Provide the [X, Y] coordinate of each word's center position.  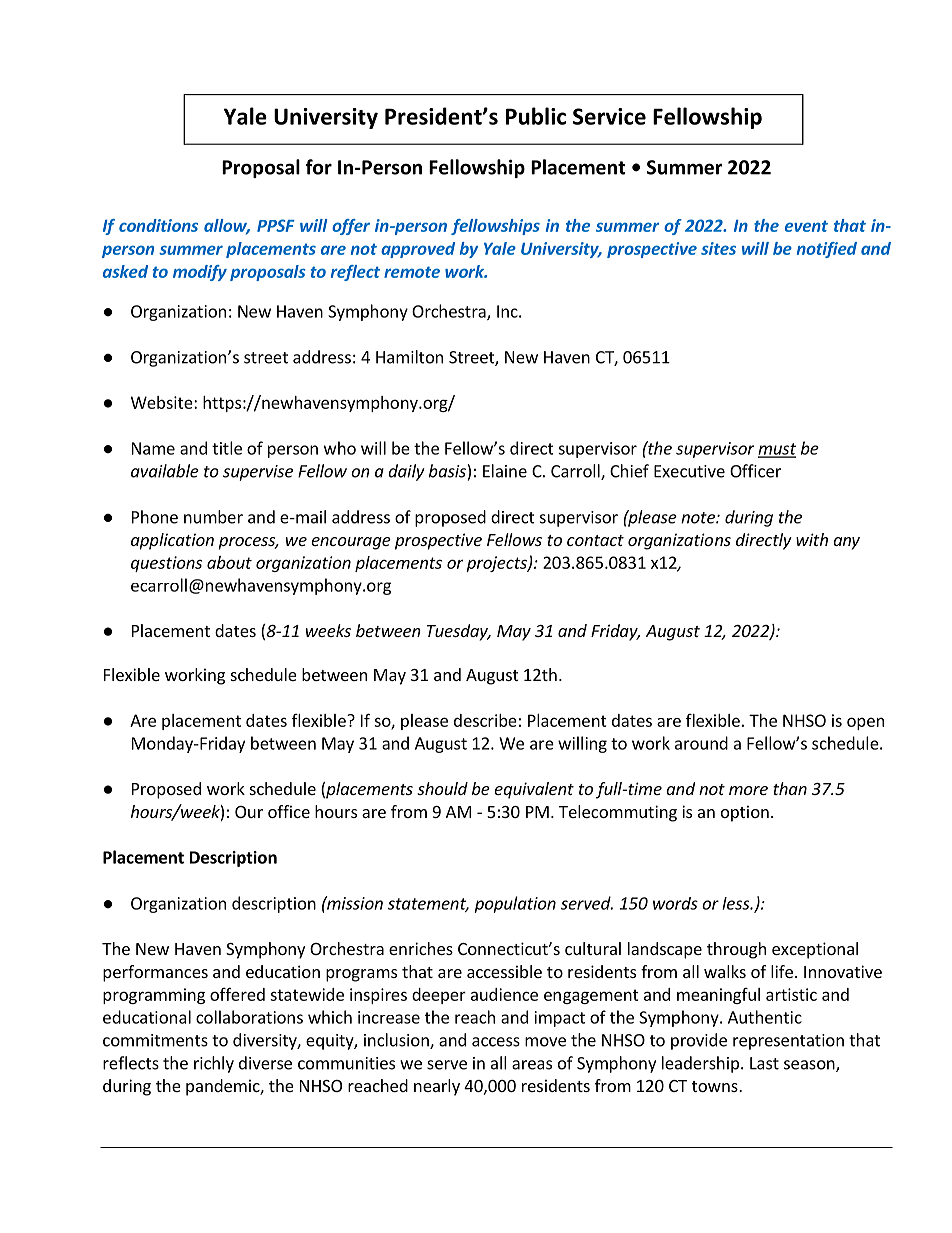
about [229, 562]
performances [155, 973]
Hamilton [409, 357]
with [812, 539]
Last [764, 1063]
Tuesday [458, 632]
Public [536, 116]
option [745, 813]
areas [532, 1065]
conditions [158, 225]
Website [163, 402]
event [806, 226]
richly [214, 1064]
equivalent [534, 790]
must [777, 450]
